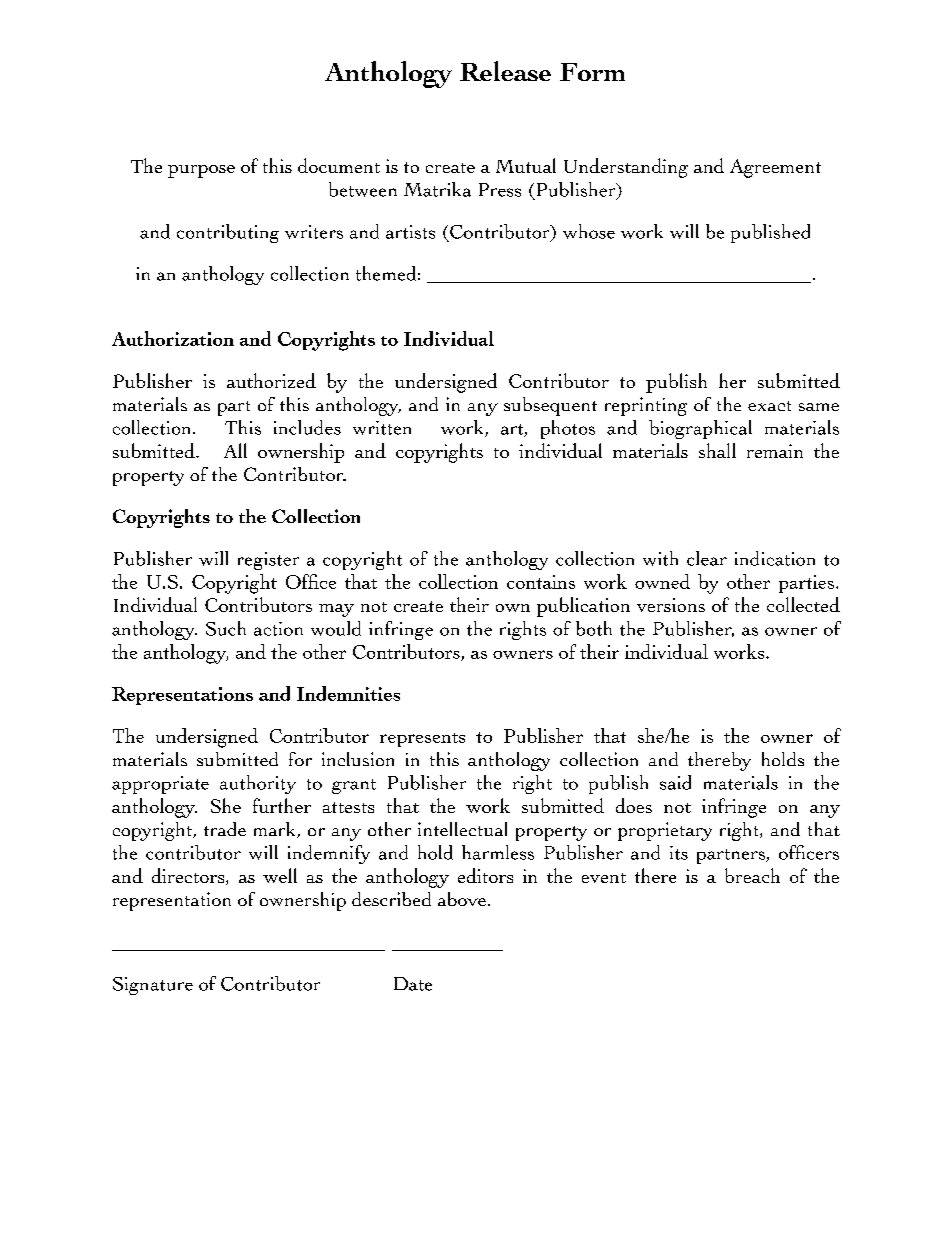 Image resolution: width=952 pixels, height=1233 pixels. Describe the element at coordinates (675, 782) in the page. I see `said` at that location.
